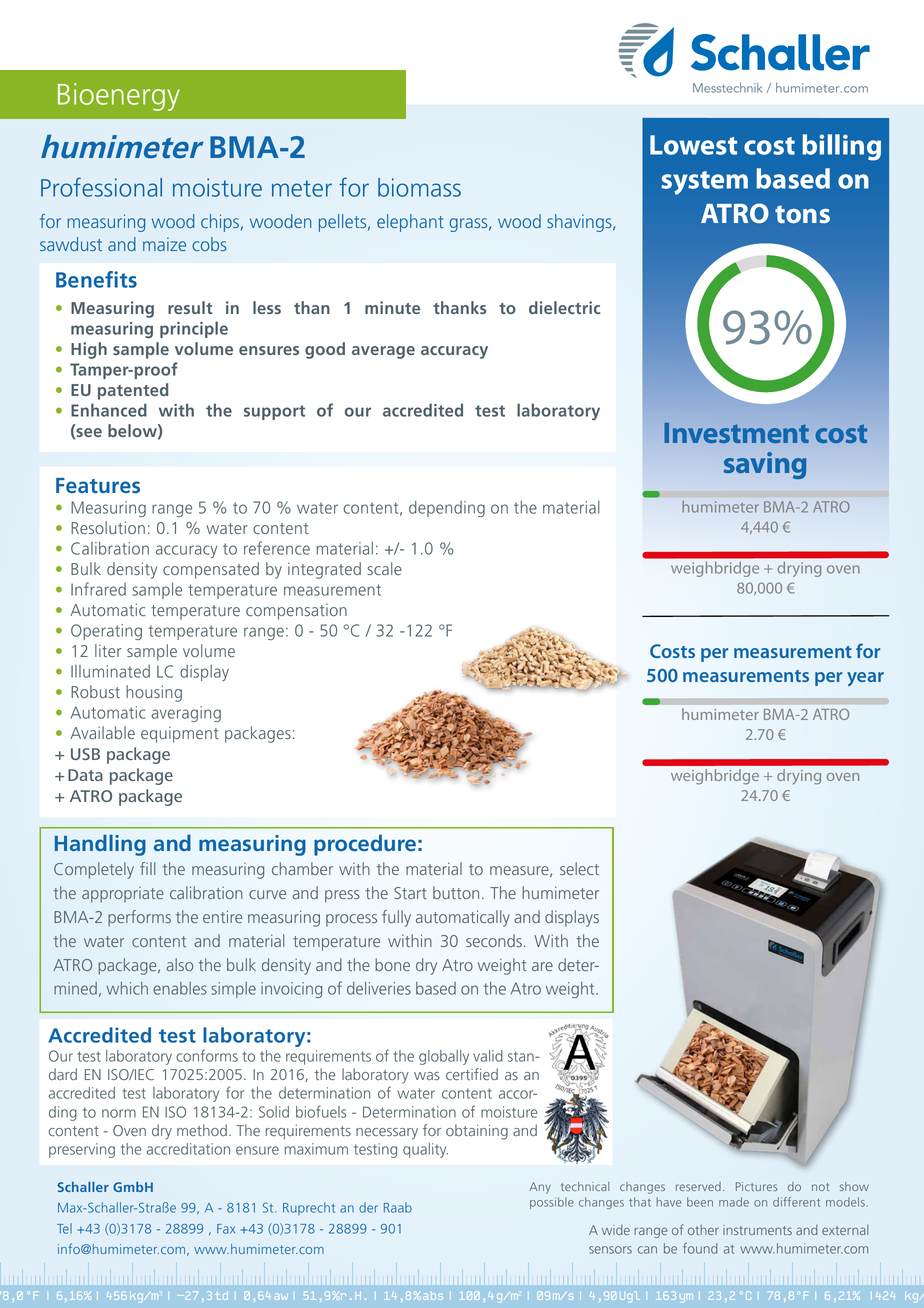  What do you see at coordinates (226, 1229) in the screenshot?
I see `Fax` at bounding box center [226, 1229].
